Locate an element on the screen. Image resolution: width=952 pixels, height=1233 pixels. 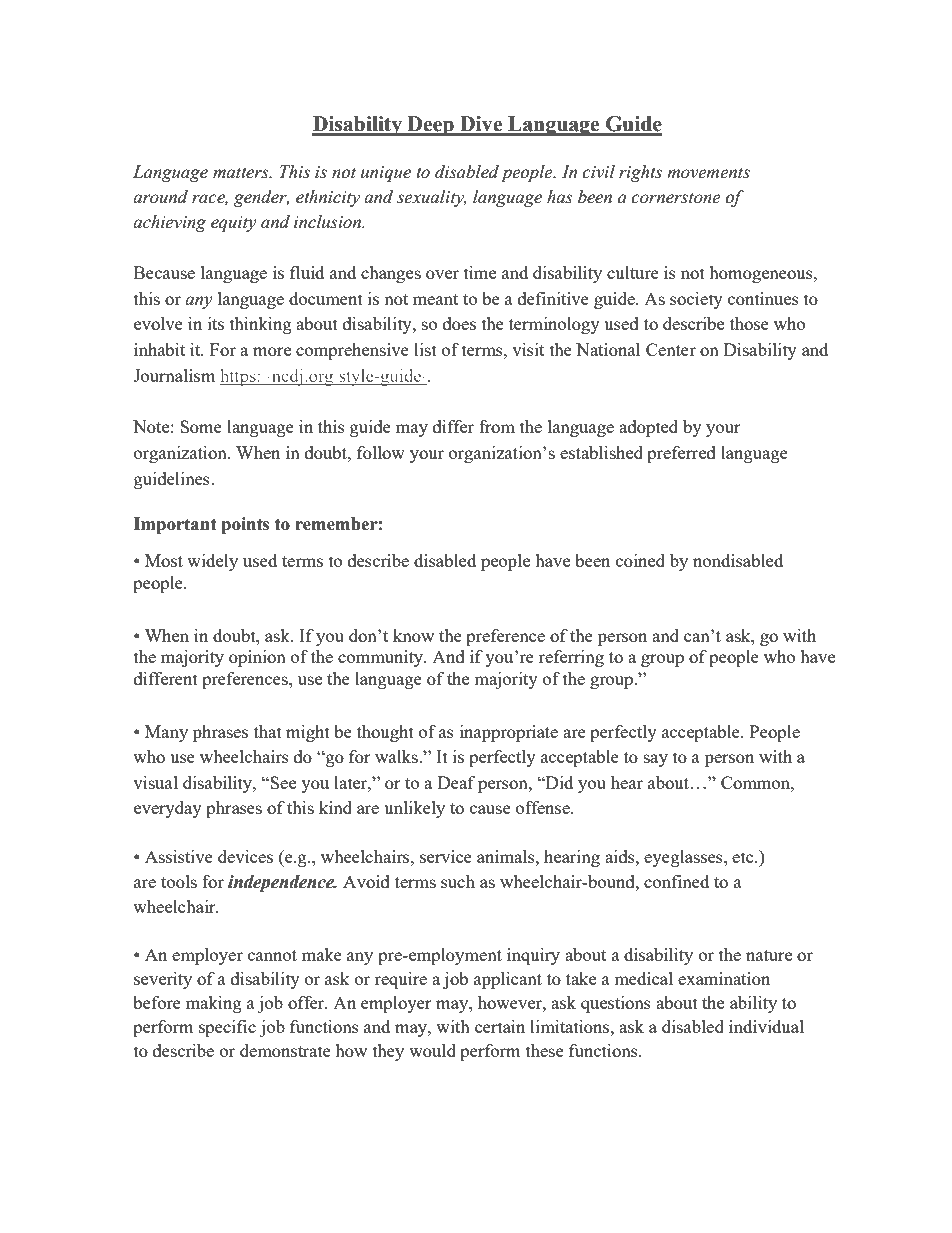
know is located at coordinates (413, 635).
